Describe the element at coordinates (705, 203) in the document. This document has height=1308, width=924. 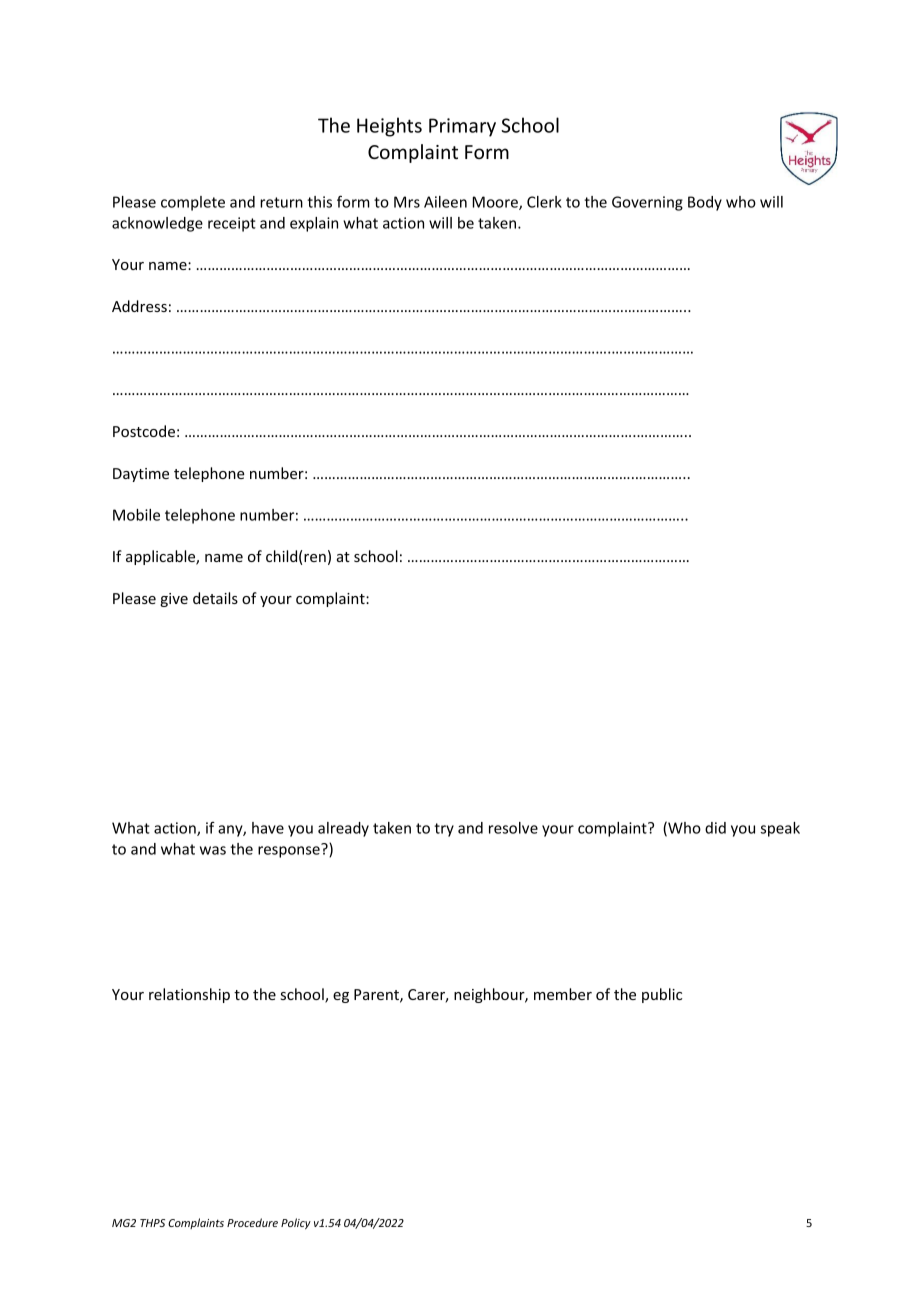
I see `Body` at that location.
